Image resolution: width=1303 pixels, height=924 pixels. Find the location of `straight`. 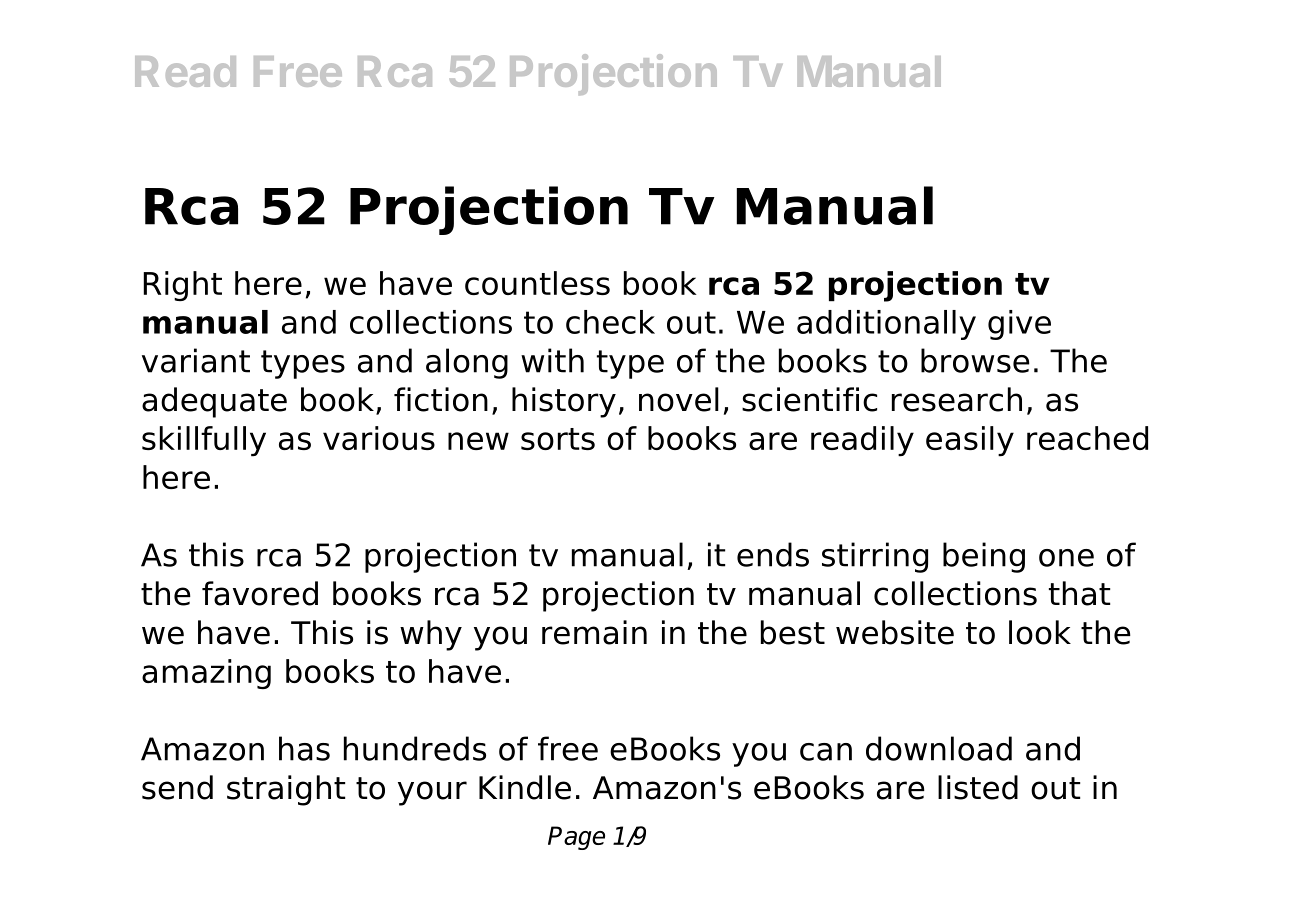

straight is located at coordinates (286, 790).
